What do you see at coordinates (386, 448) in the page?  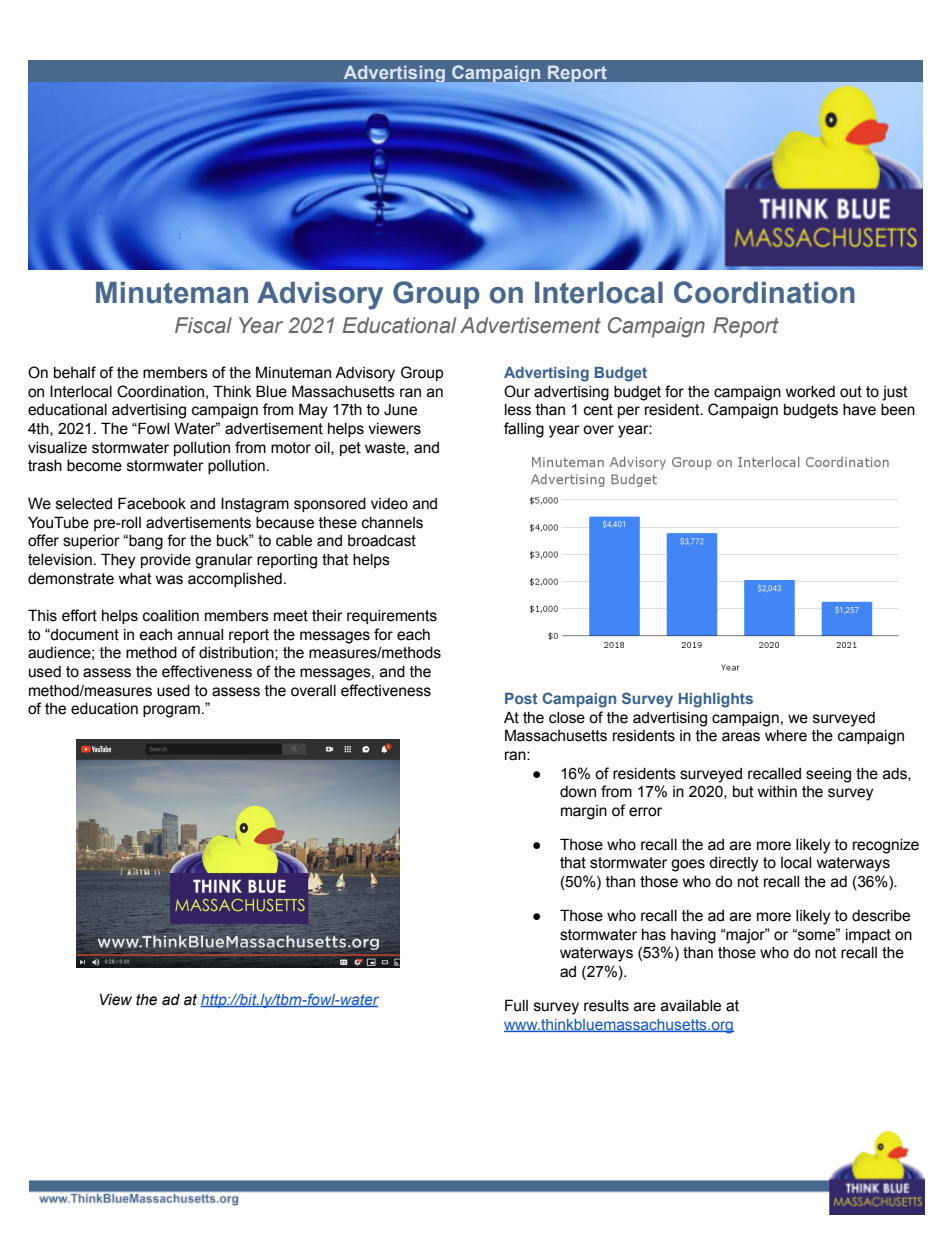 I see `waste` at bounding box center [386, 448].
